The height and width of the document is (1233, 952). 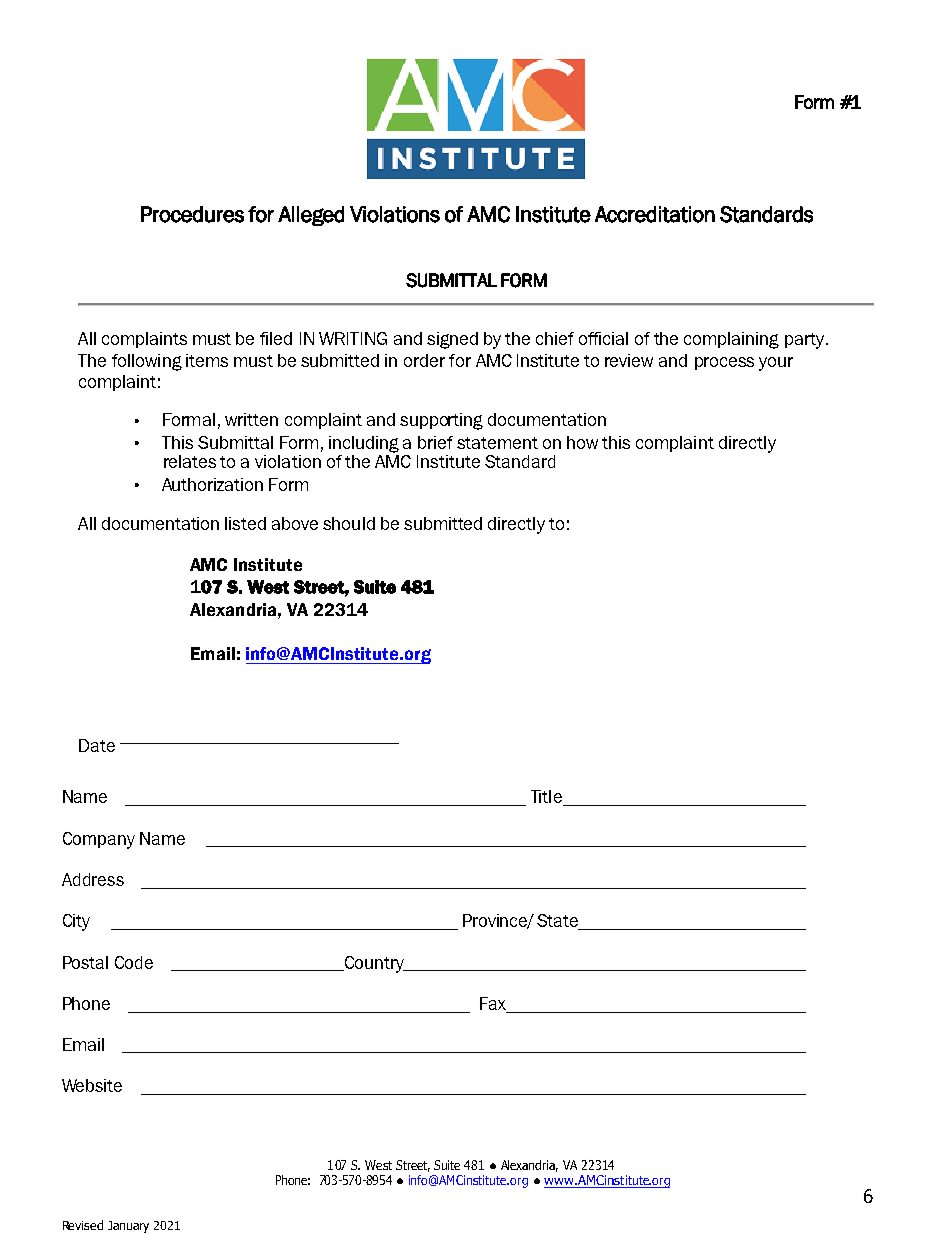 What do you see at coordinates (655, 214) in the document?
I see `Accreditation` at bounding box center [655, 214].
